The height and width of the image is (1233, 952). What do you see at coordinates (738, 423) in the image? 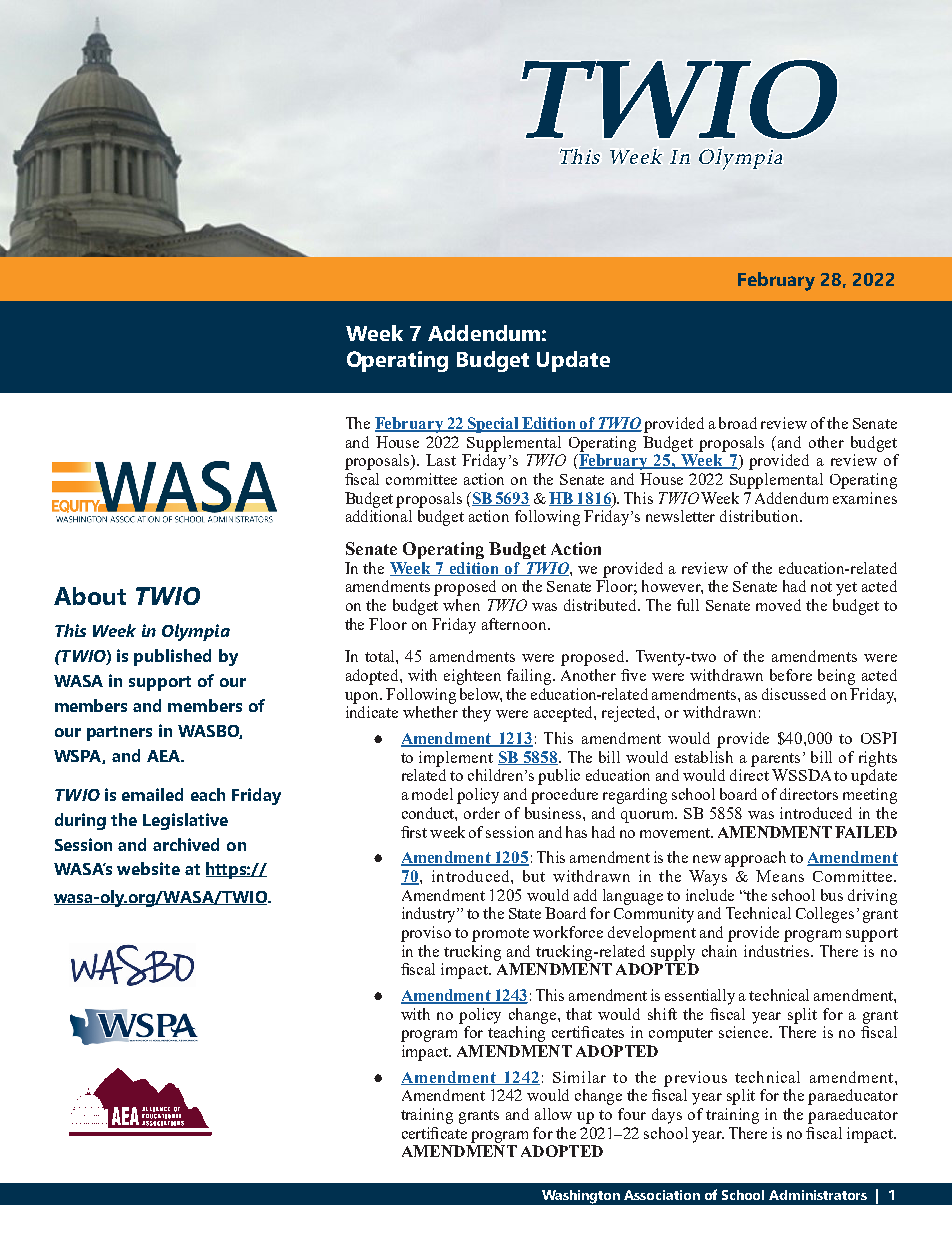
I see `broad` at bounding box center [738, 423].
